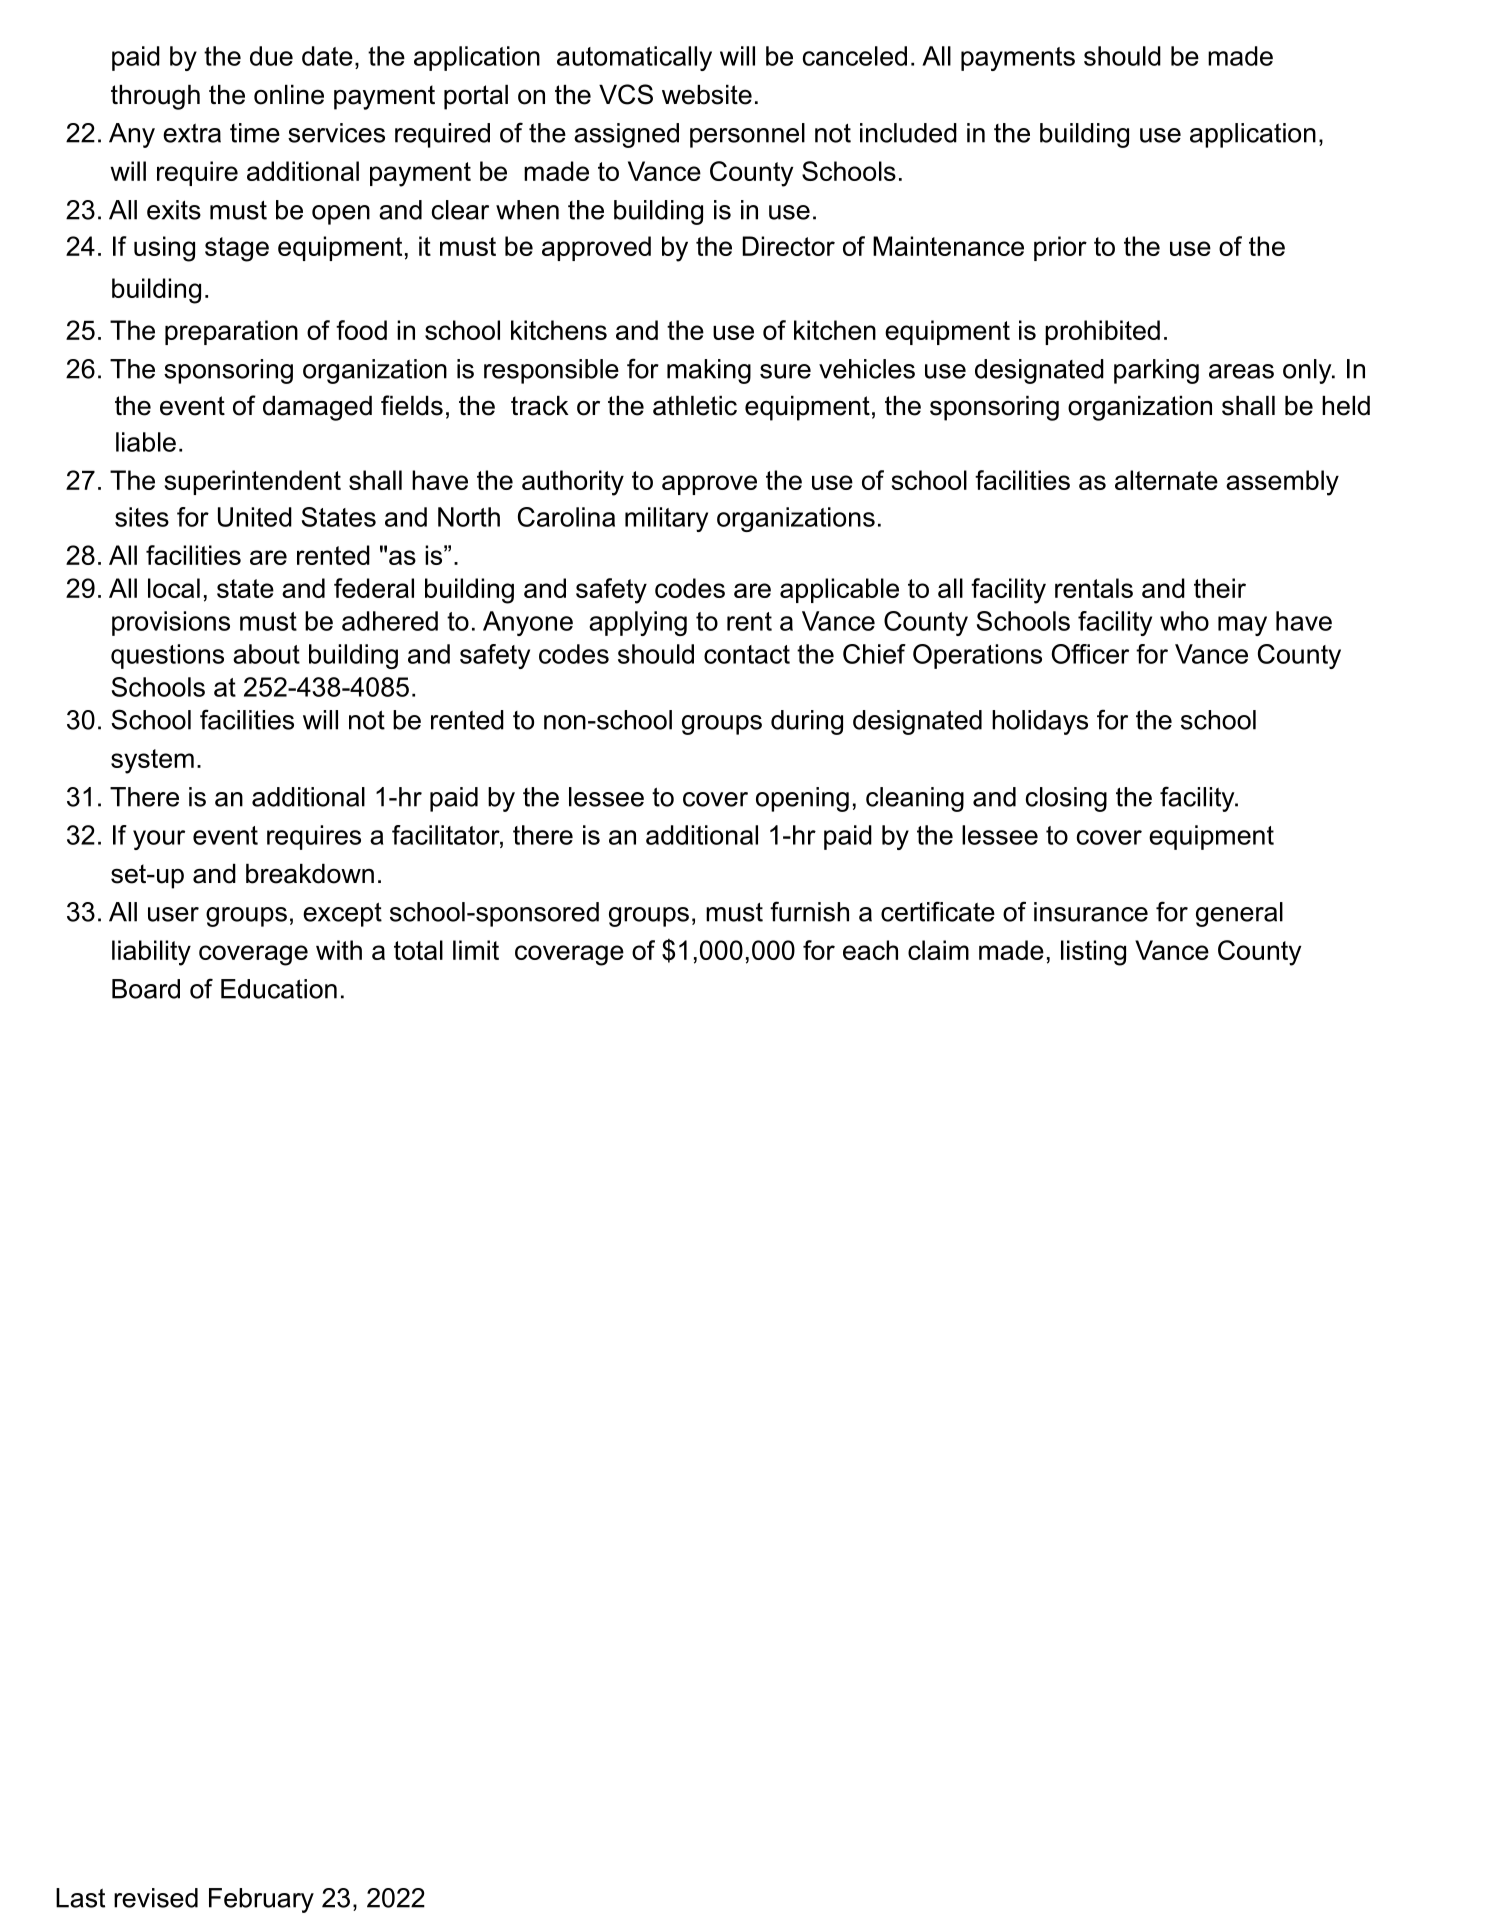  I want to click on claim, so click(938, 950).
